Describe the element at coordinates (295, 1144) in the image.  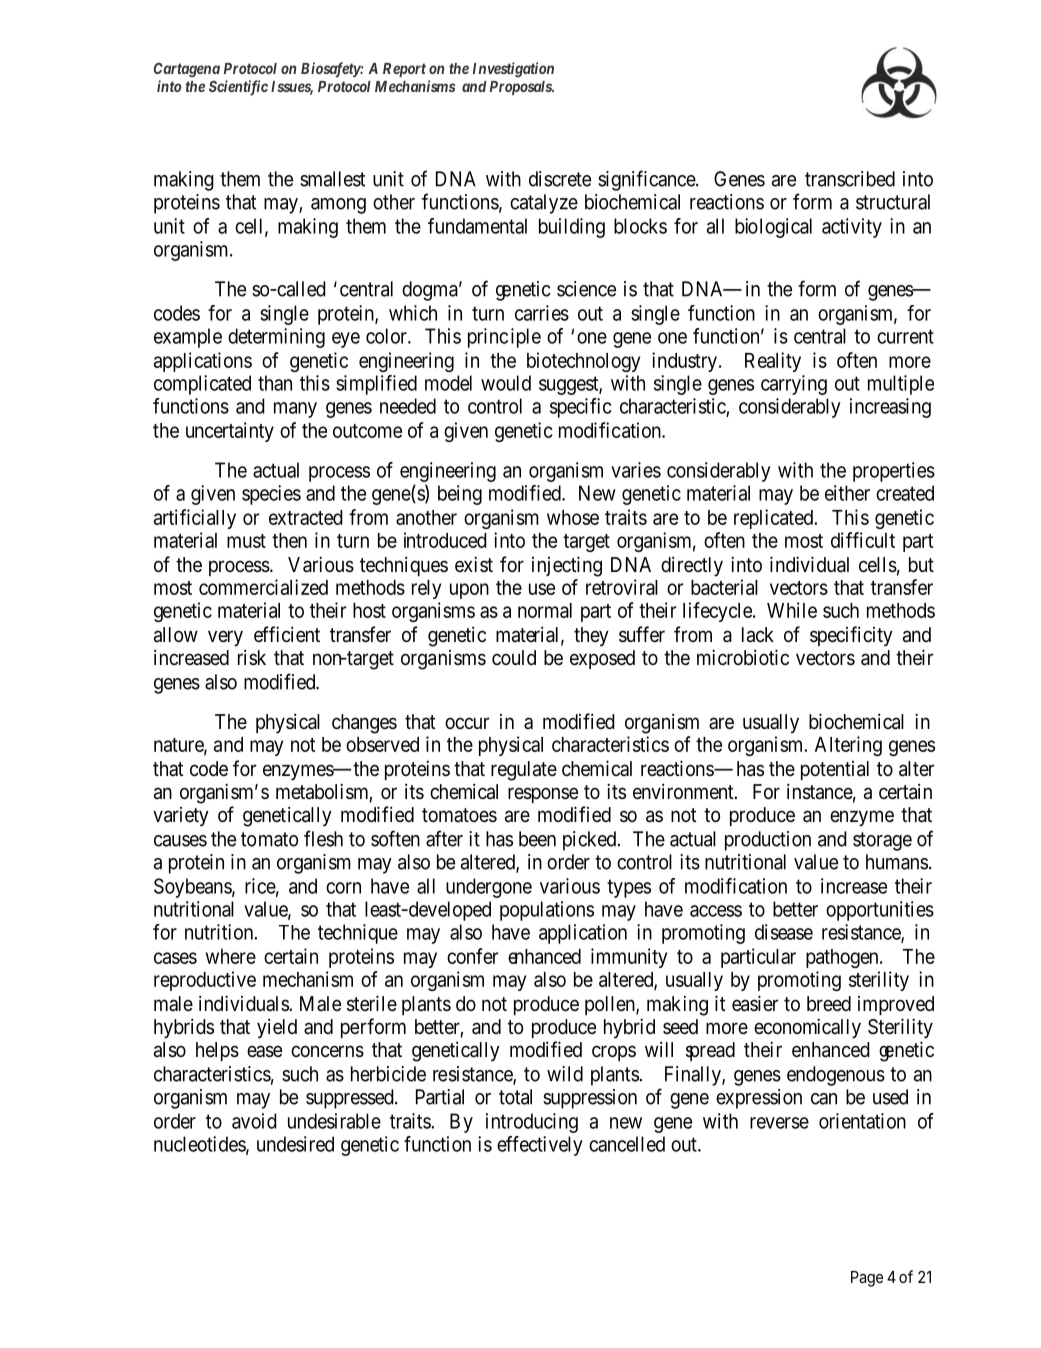
I see `undesired` at that location.
